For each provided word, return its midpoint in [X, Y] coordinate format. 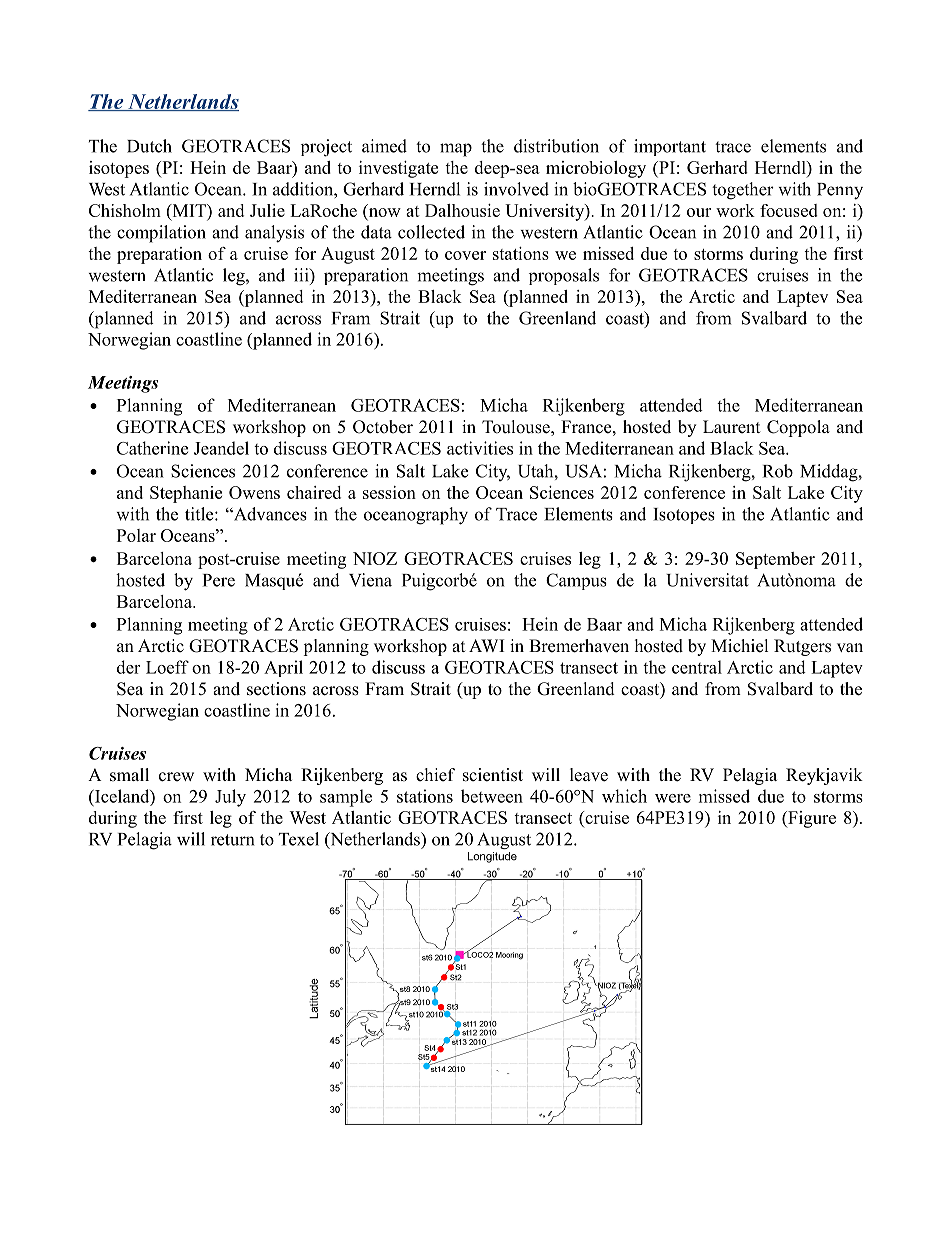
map [456, 150]
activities [480, 448]
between [492, 796]
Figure [811, 819]
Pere [219, 580]
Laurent [731, 427]
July [230, 798]
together [743, 191]
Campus [576, 581]
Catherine [152, 448]
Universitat [707, 580]
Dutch [149, 146]
